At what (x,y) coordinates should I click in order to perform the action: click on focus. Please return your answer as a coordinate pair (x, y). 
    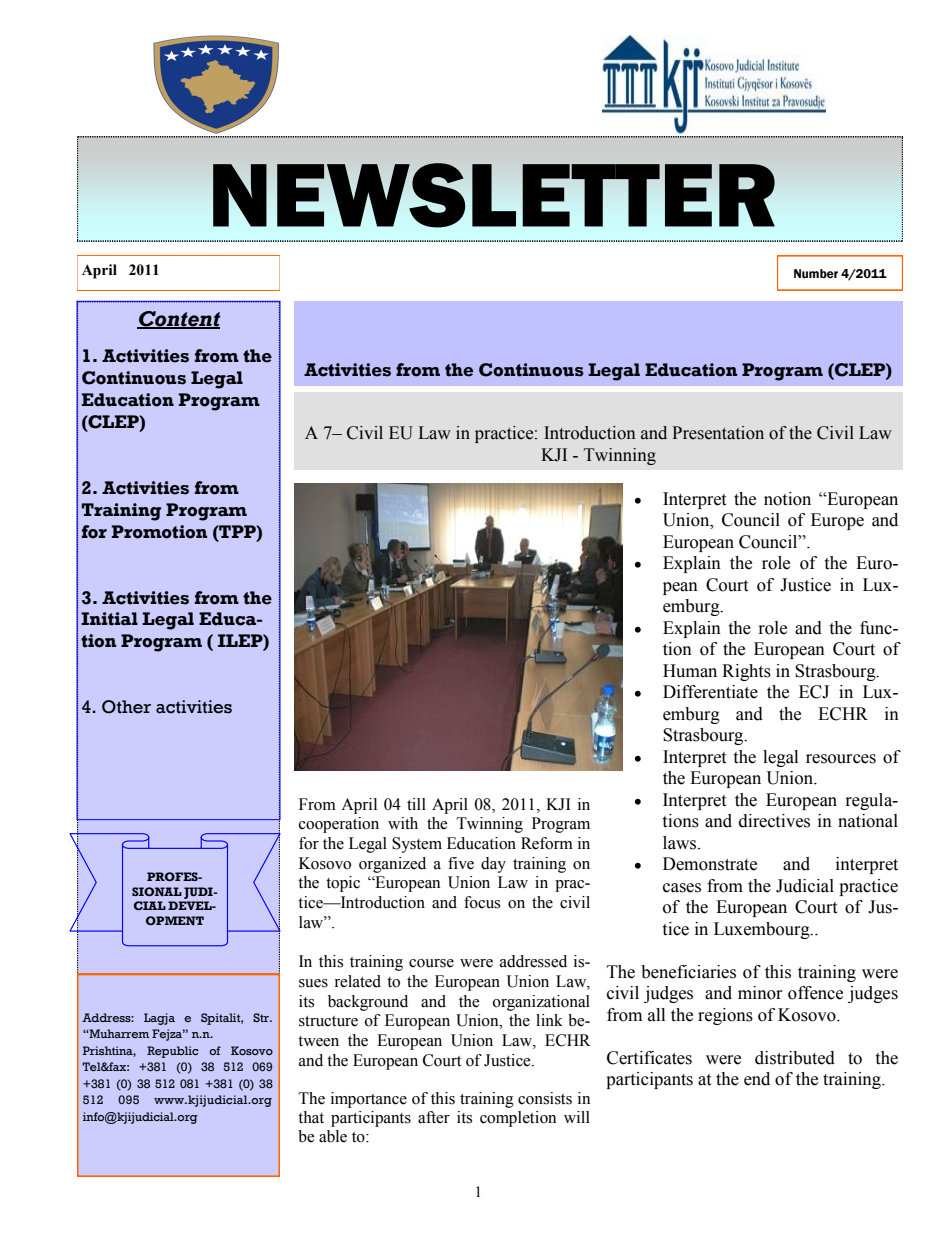
    Looking at the image, I should click on (482, 902).
